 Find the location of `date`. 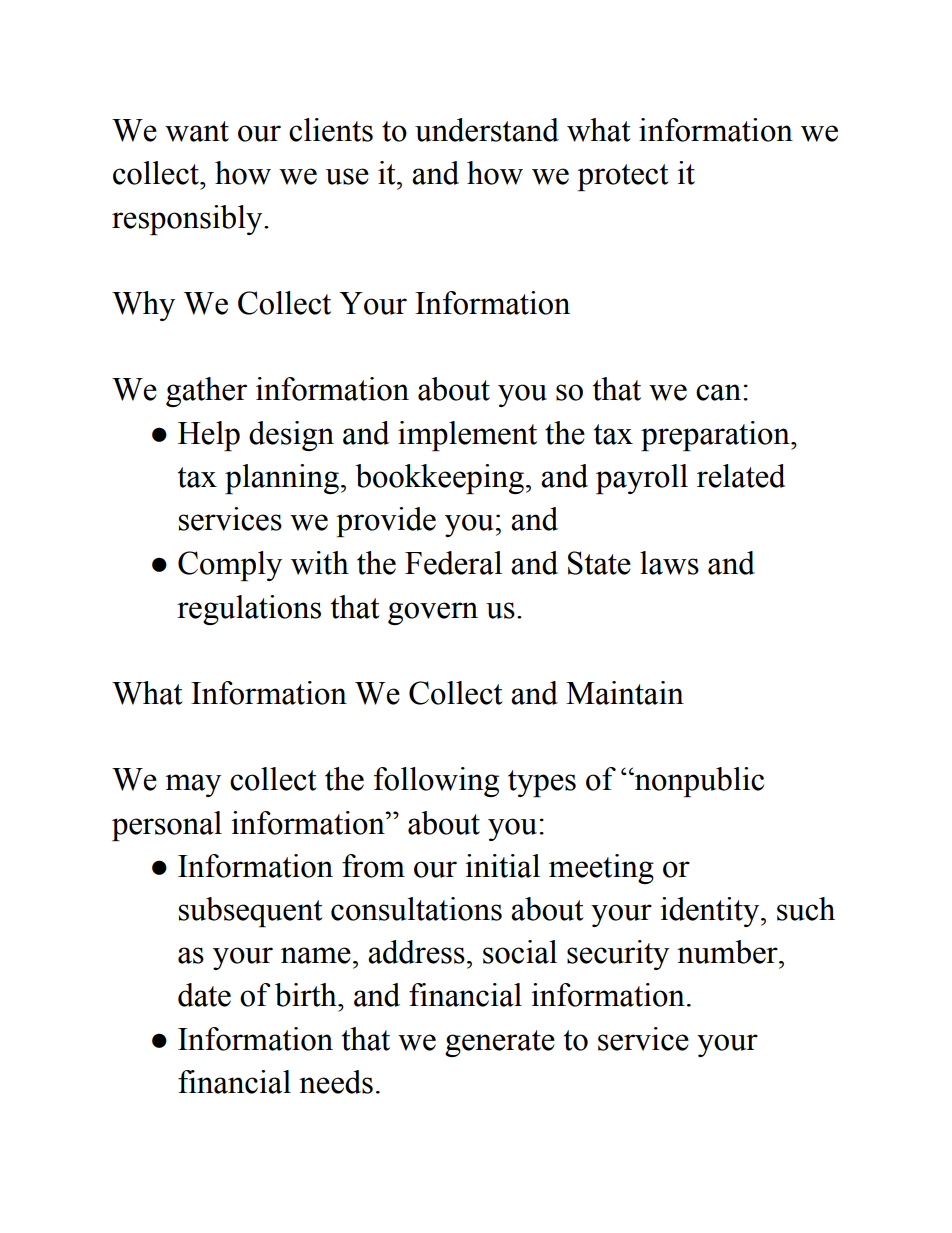

date is located at coordinates (204, 995).
